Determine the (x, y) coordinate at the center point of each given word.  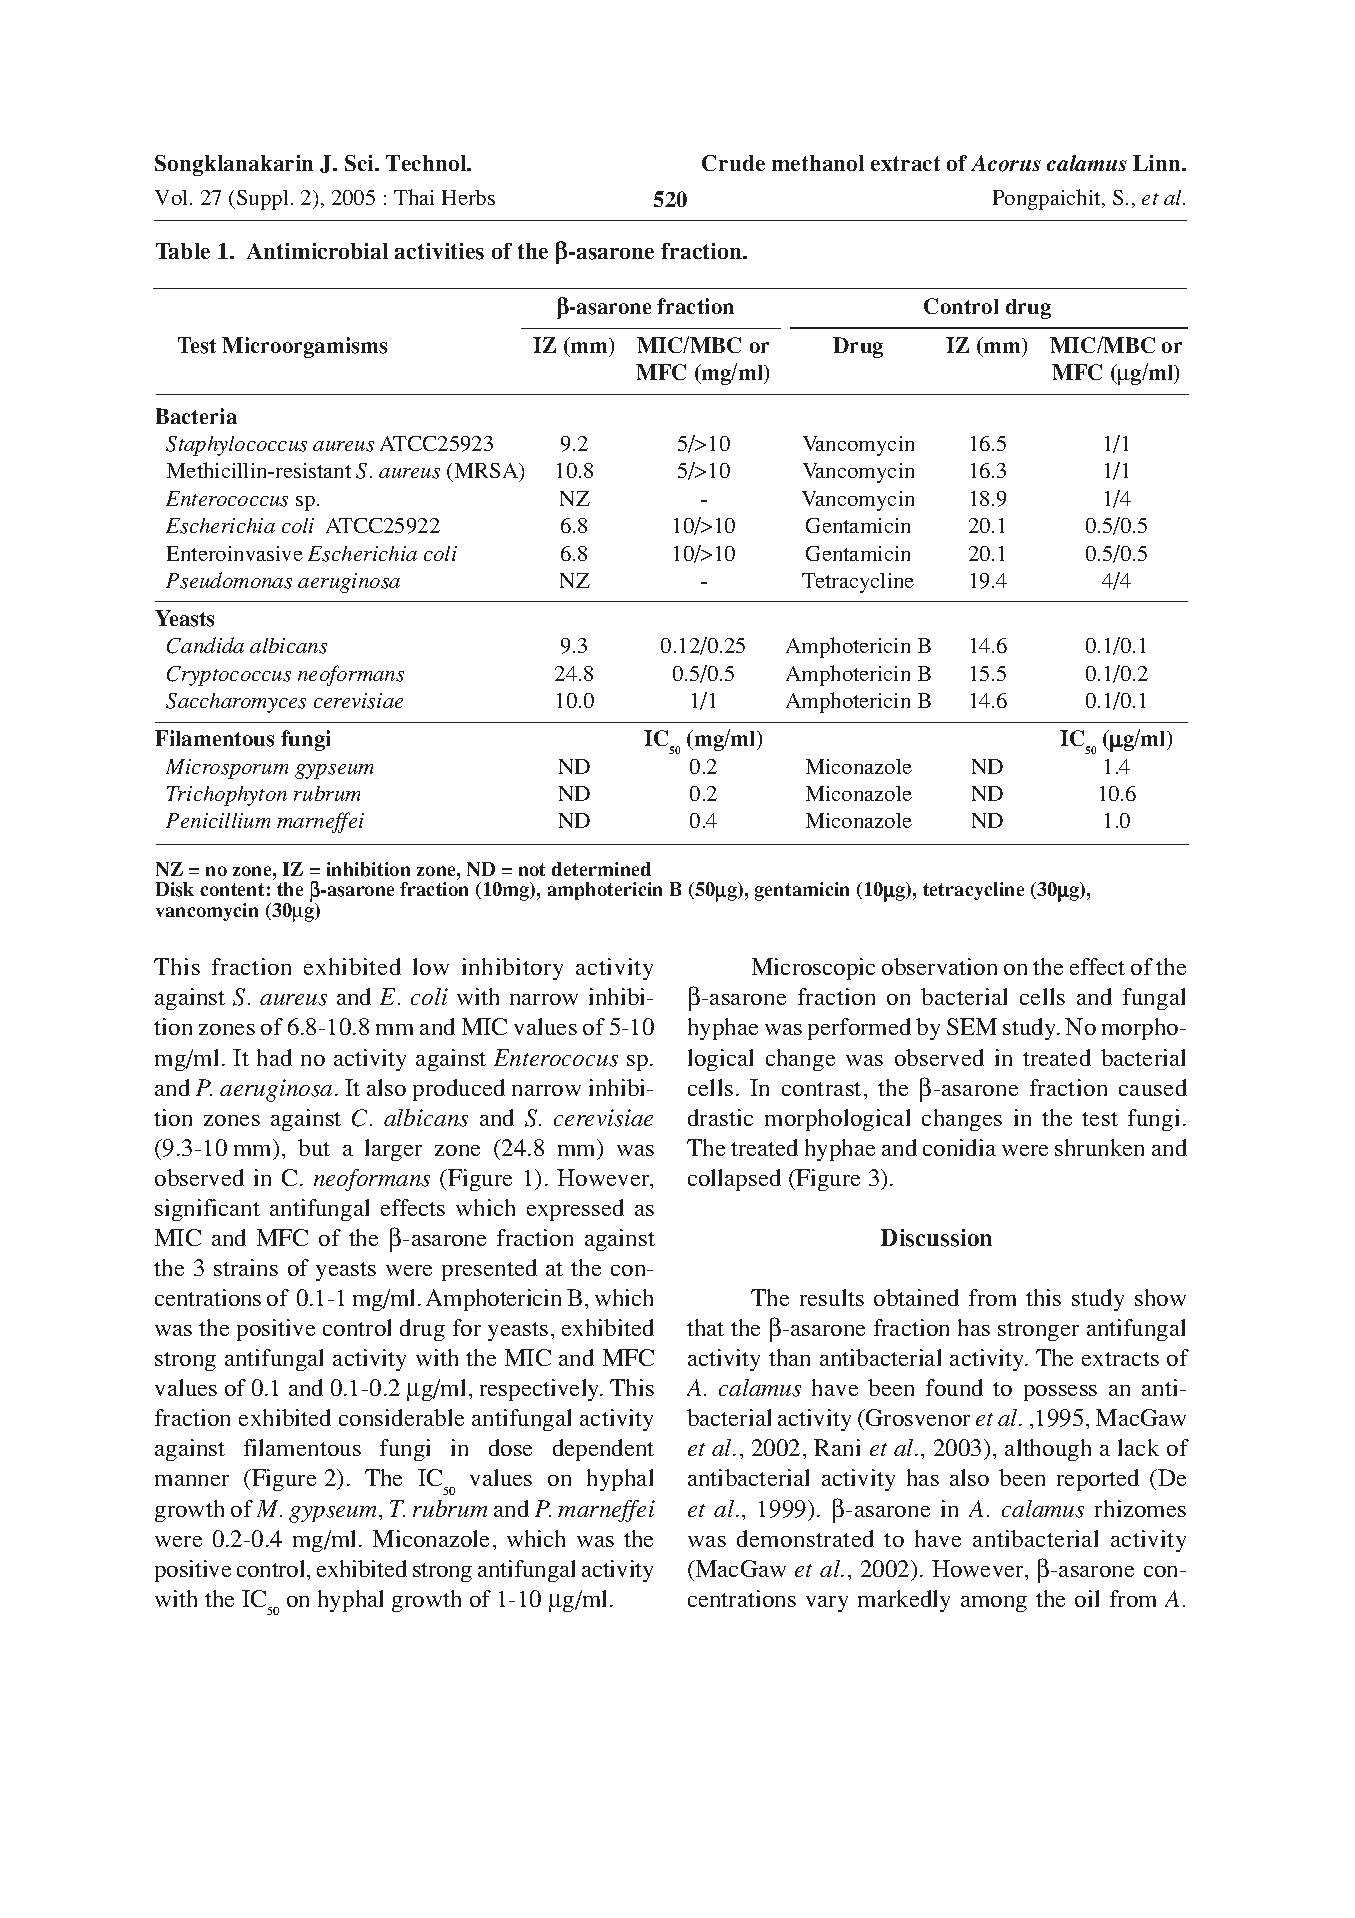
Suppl (262, 200)
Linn (1158, 163)
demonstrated (805, 1538)
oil (1087, 1598)
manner (192, 1480)
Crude (733, 163)
